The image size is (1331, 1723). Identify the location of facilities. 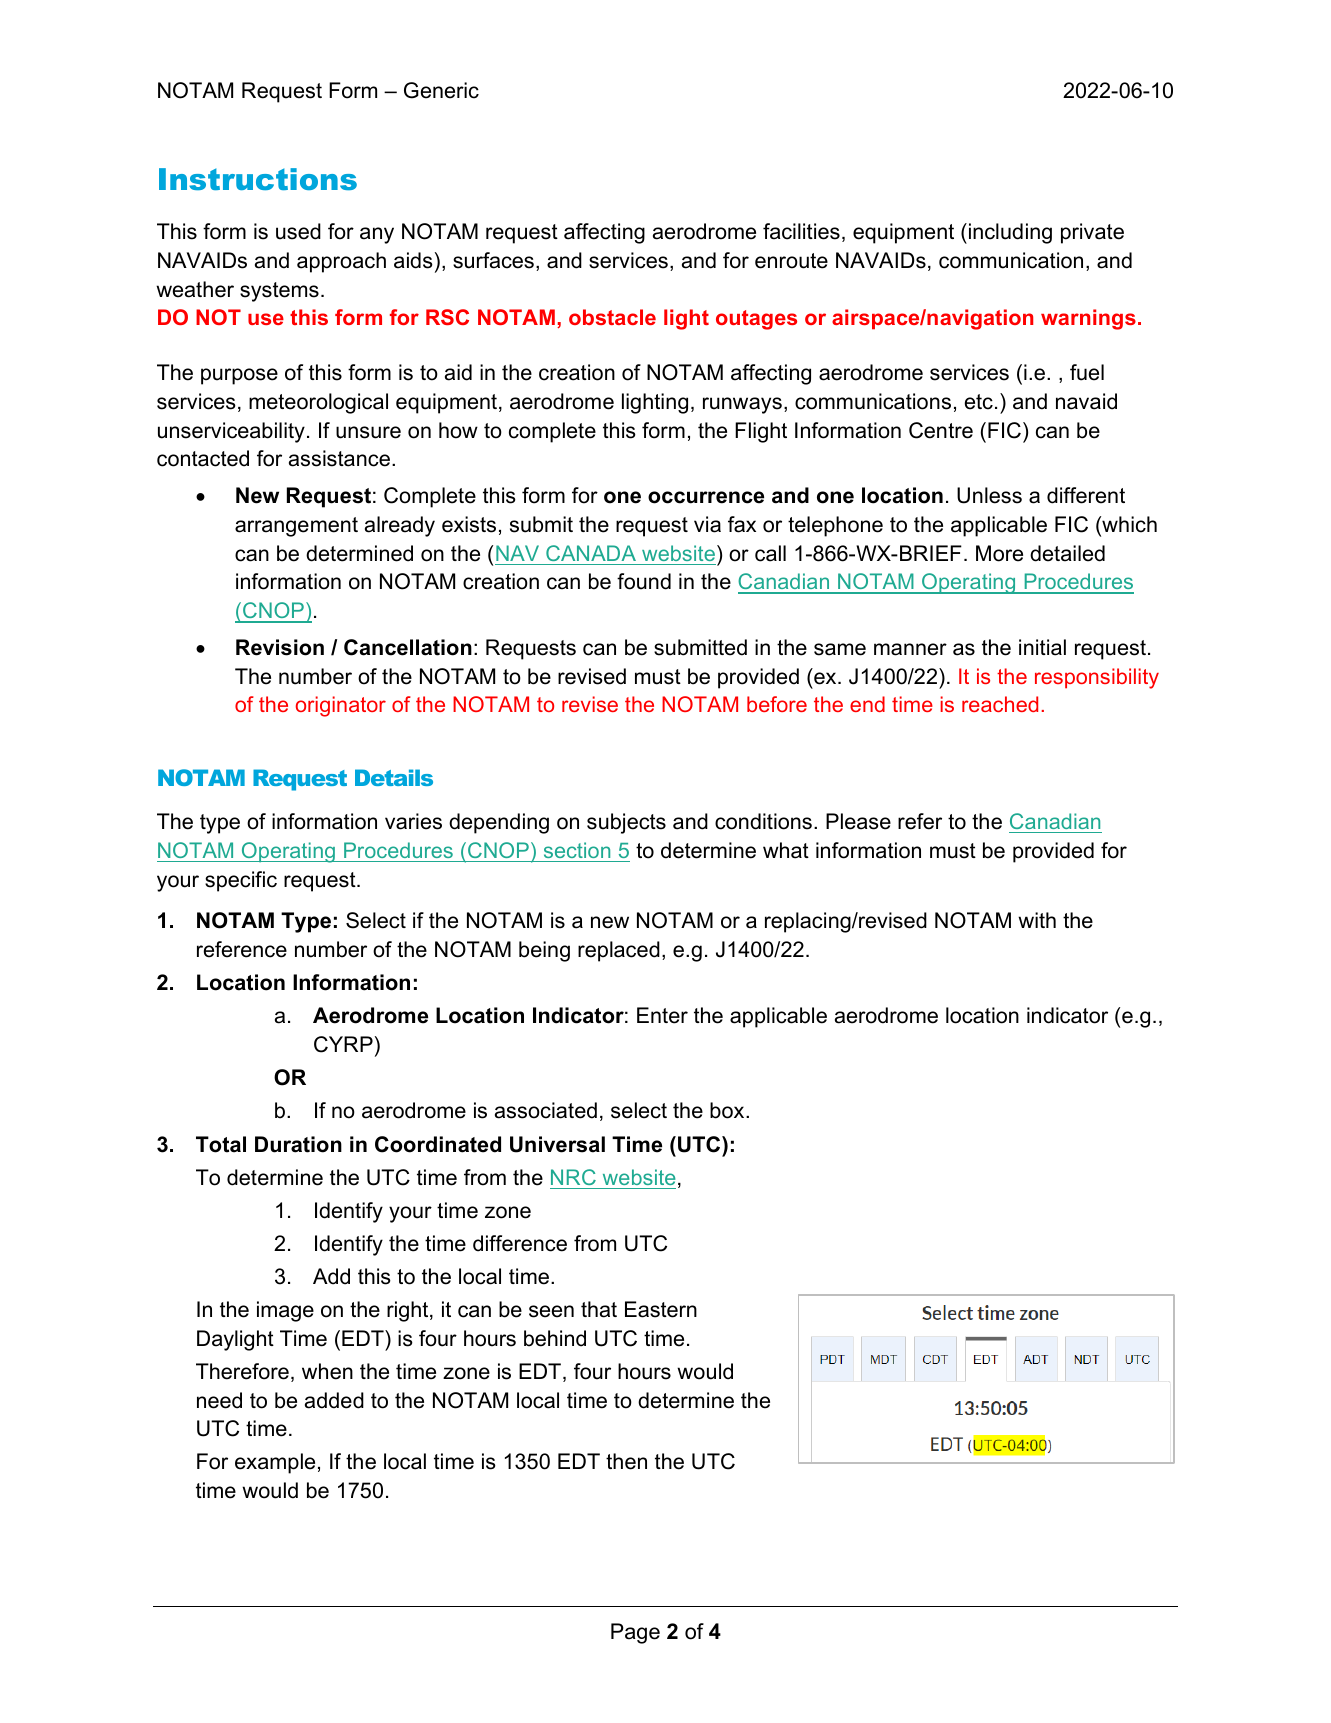
(801, 231).
